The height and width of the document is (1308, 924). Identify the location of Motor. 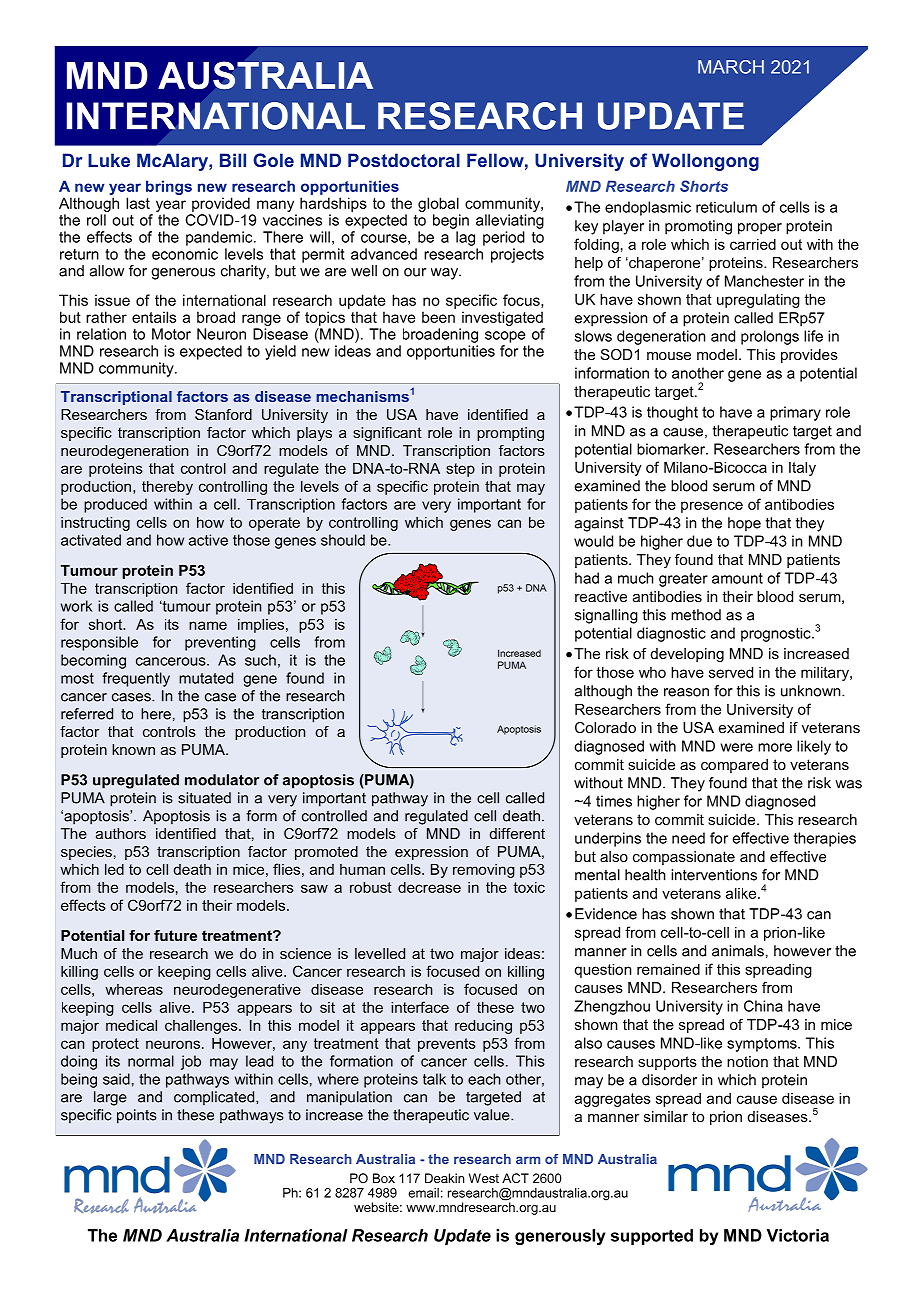
(171, 334).
